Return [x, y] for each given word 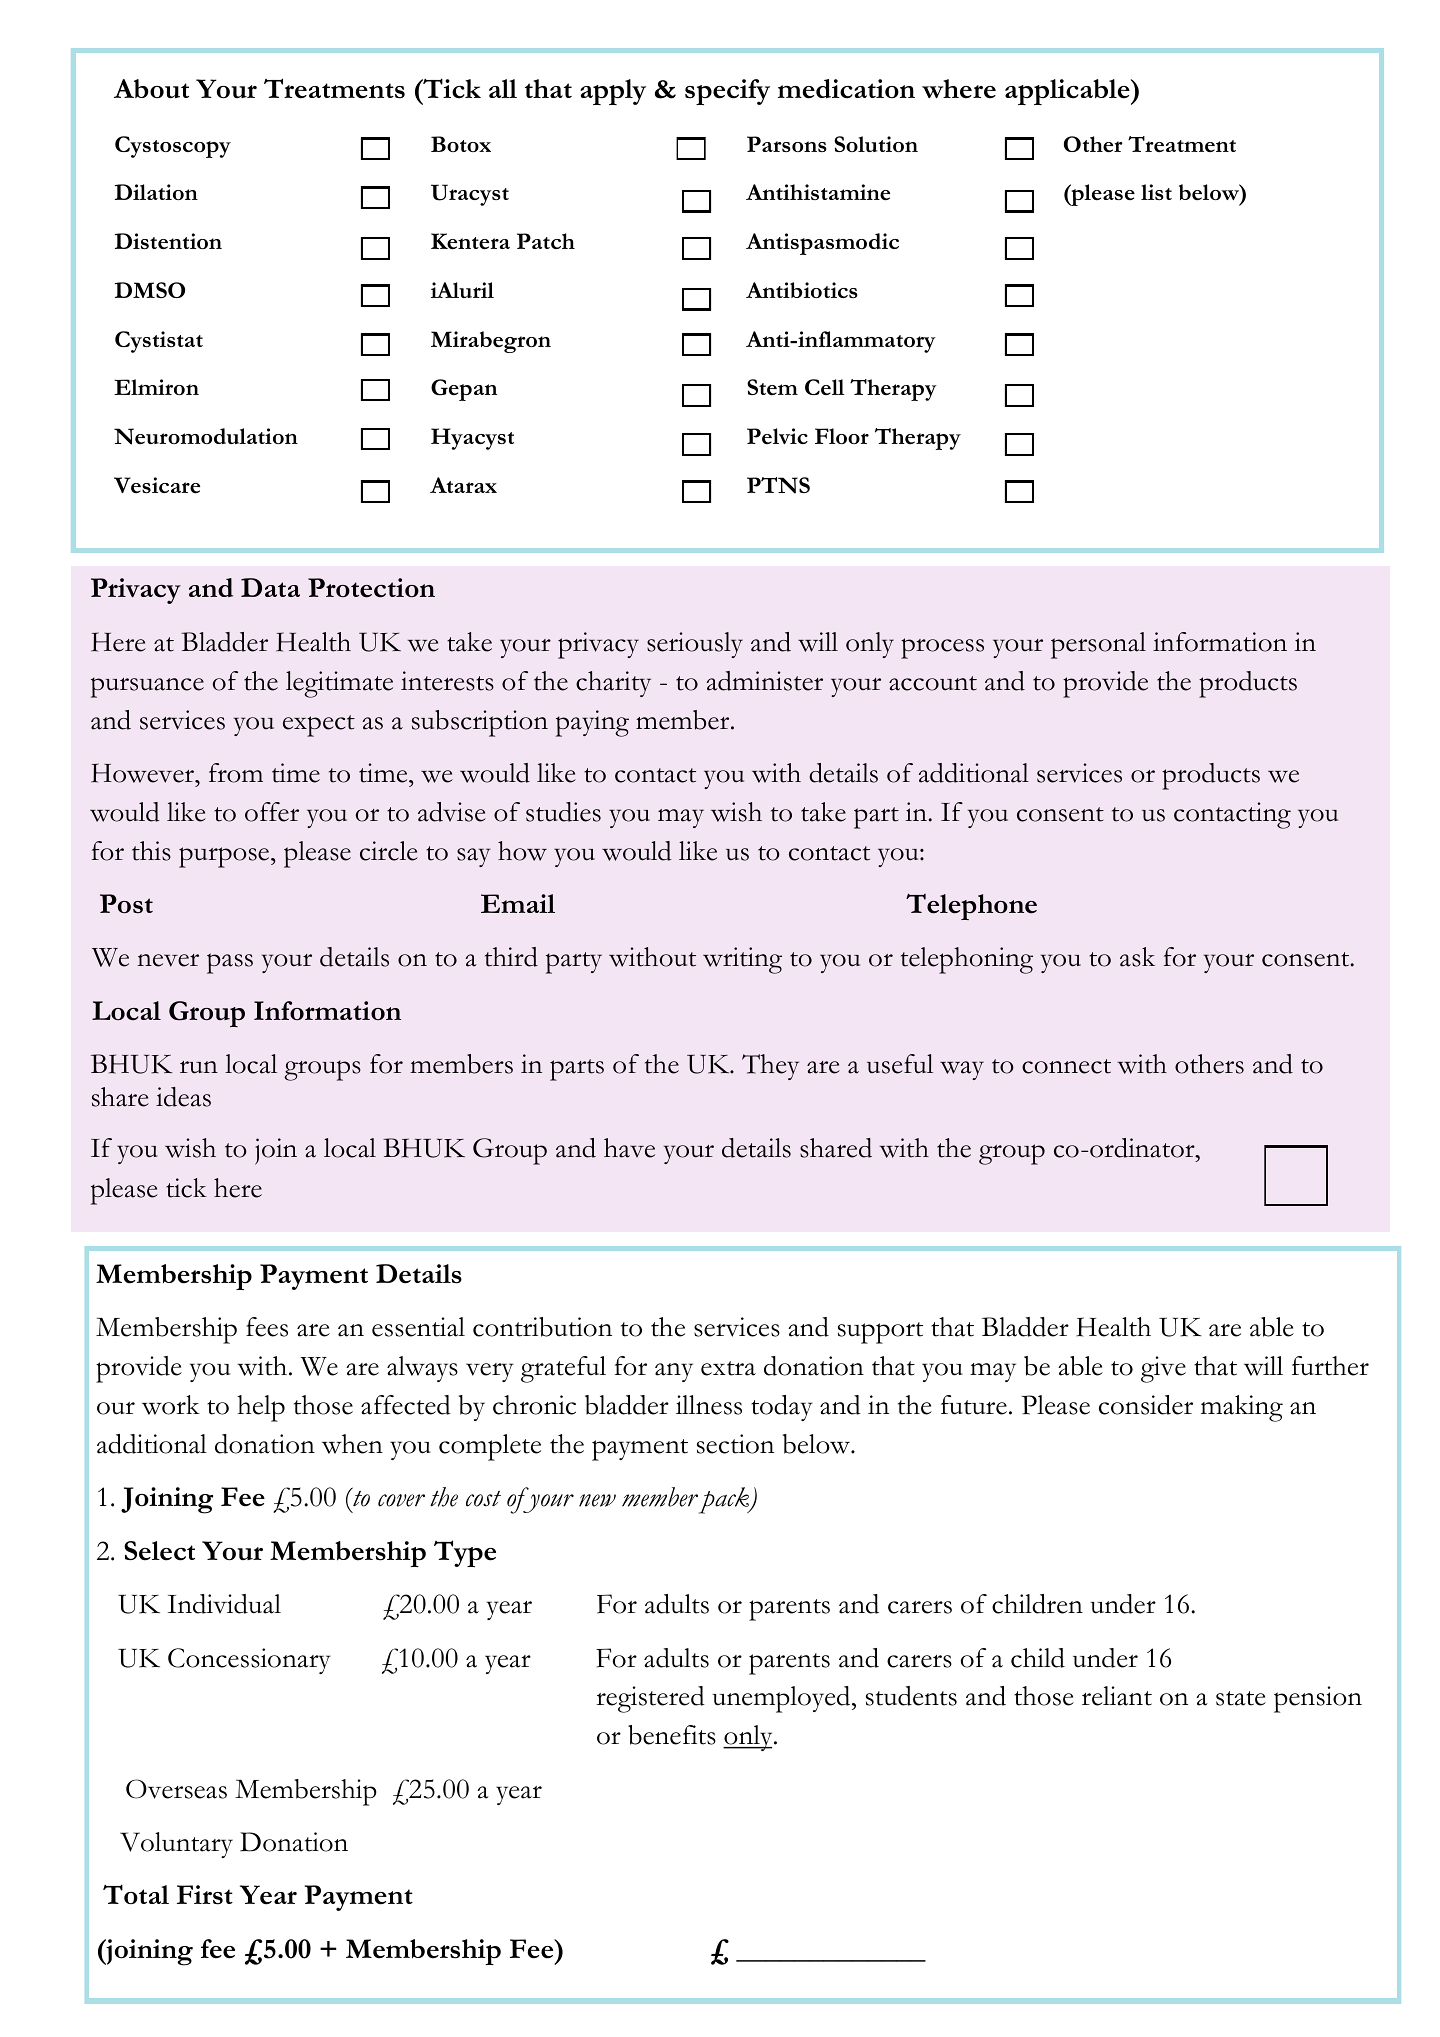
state [1241, 1698]
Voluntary [176, 1845]
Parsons [787, 144]
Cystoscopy [173, 147]
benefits [672, 1735]
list [1156, 192]
